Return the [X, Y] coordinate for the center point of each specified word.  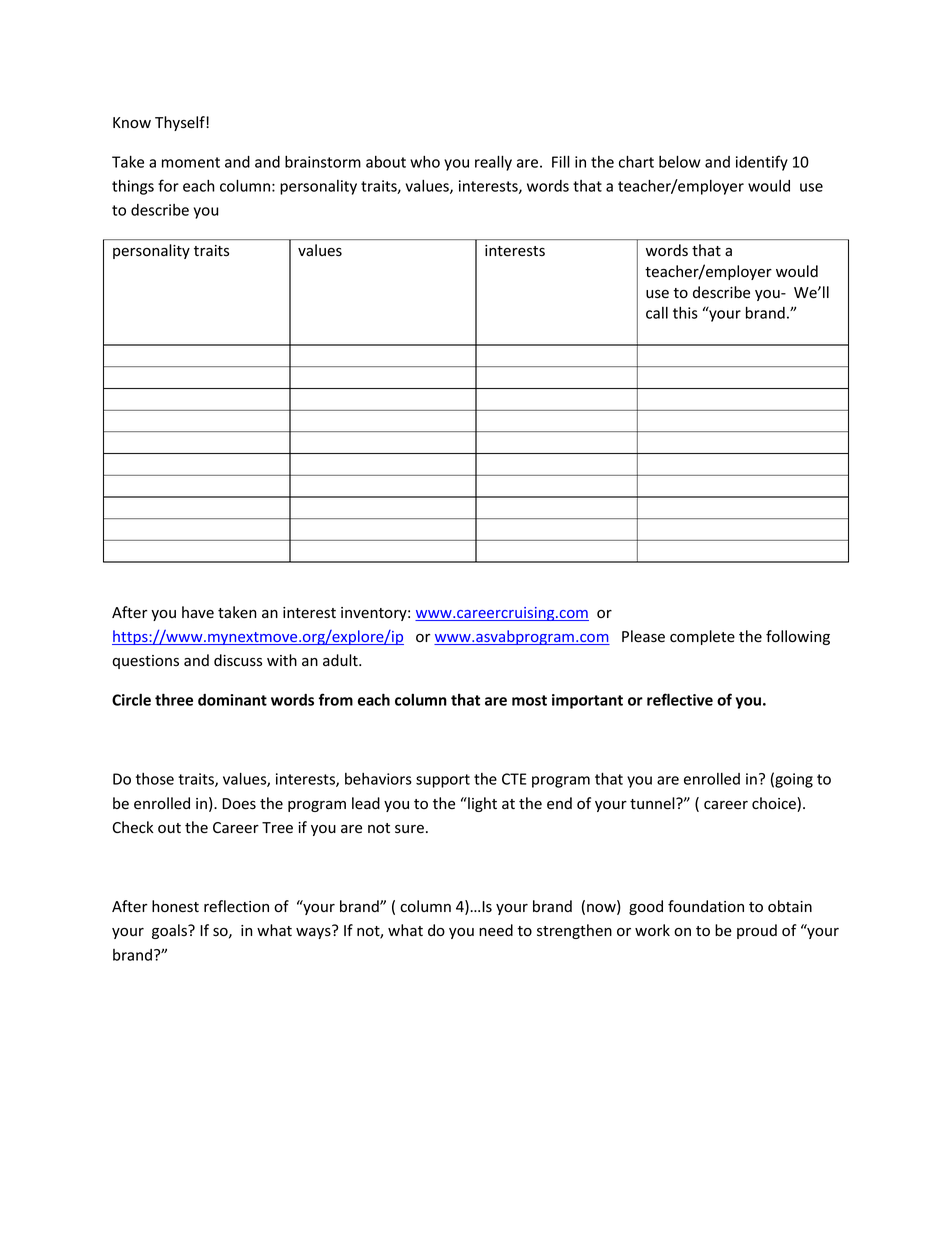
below [680, 161]
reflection [236, 906]
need [496, 930]
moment [191, 162]
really [493, 163]
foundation [706, 906]
